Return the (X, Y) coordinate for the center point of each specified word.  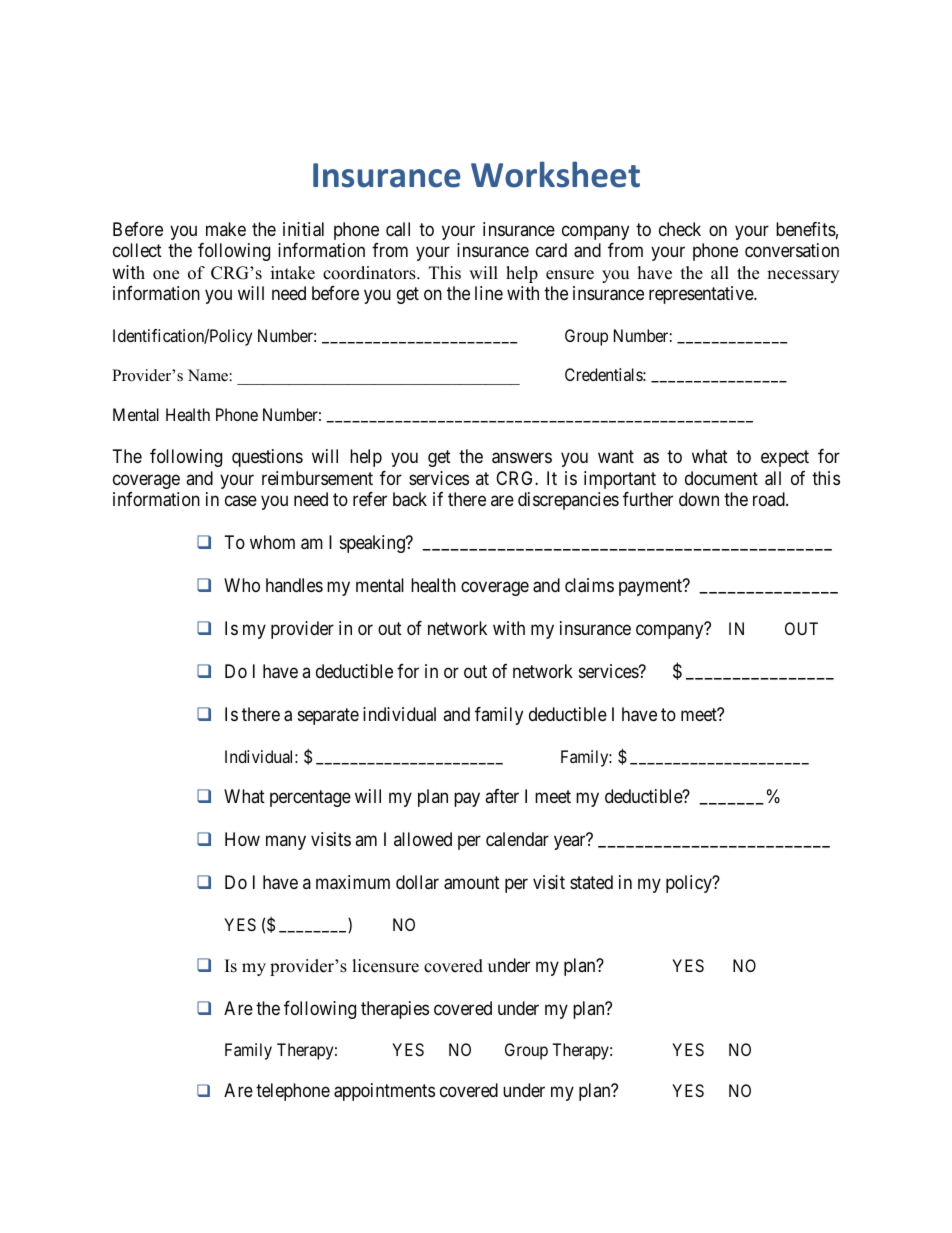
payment (652, 587)
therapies (395, 1010)
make (226, 229)
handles (294, 585)
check (680, 229)
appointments (384, 1092)
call (398, 229)
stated (591, 882)
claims (589, 585)
